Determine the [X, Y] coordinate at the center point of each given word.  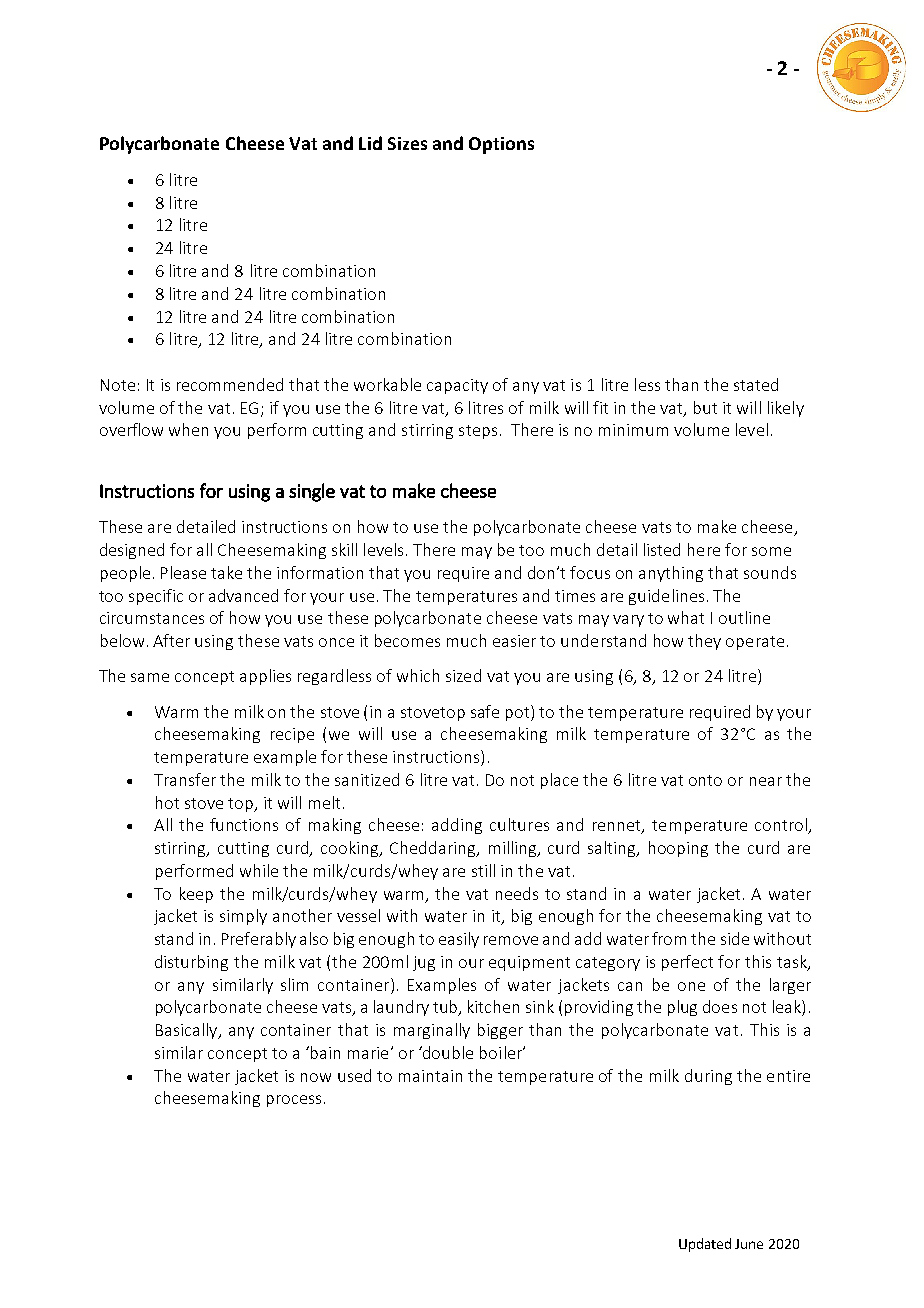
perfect [687, 963]
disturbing [191, 963]
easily [459, 940]
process [294, 1101]
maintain [430, 1076]
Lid [370, 143]
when [188, 429]
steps [478, 432]
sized [463, 675]
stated [756, 384]
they [704, 642]
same [150, 677]
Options [501, 145]
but [705, 407]
